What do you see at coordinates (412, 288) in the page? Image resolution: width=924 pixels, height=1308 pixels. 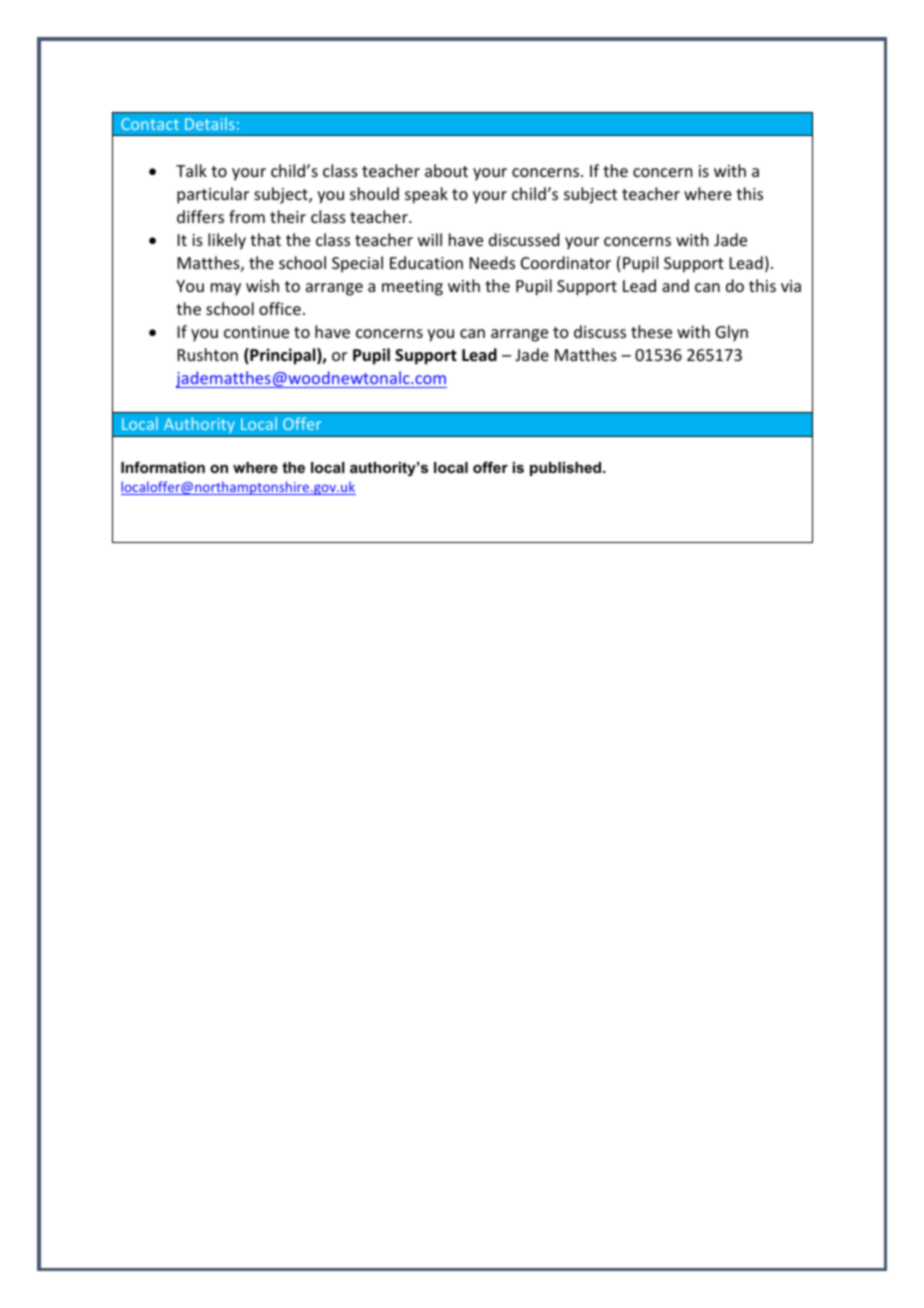 I see `meeting` at bounding box center [412, 288].
